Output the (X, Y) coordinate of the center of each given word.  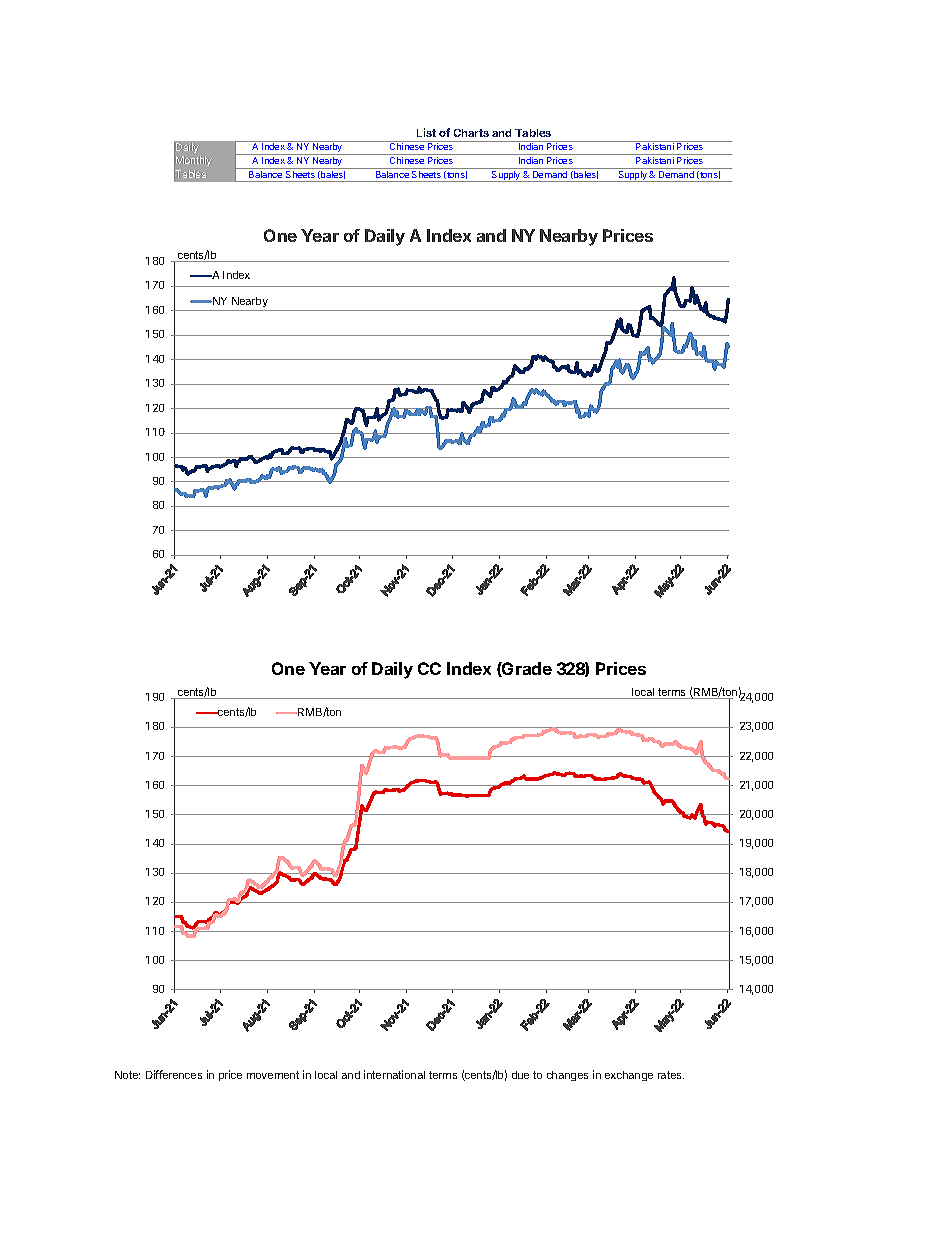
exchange (629, 1076)
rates (671, 1075)
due (520, 1075)
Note (127, 1075)
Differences (174, 1074)
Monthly (194, 161)
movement (273, 1075)
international (394, 1074)
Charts (471, 133)
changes (567, 1076)
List (426, 132)
